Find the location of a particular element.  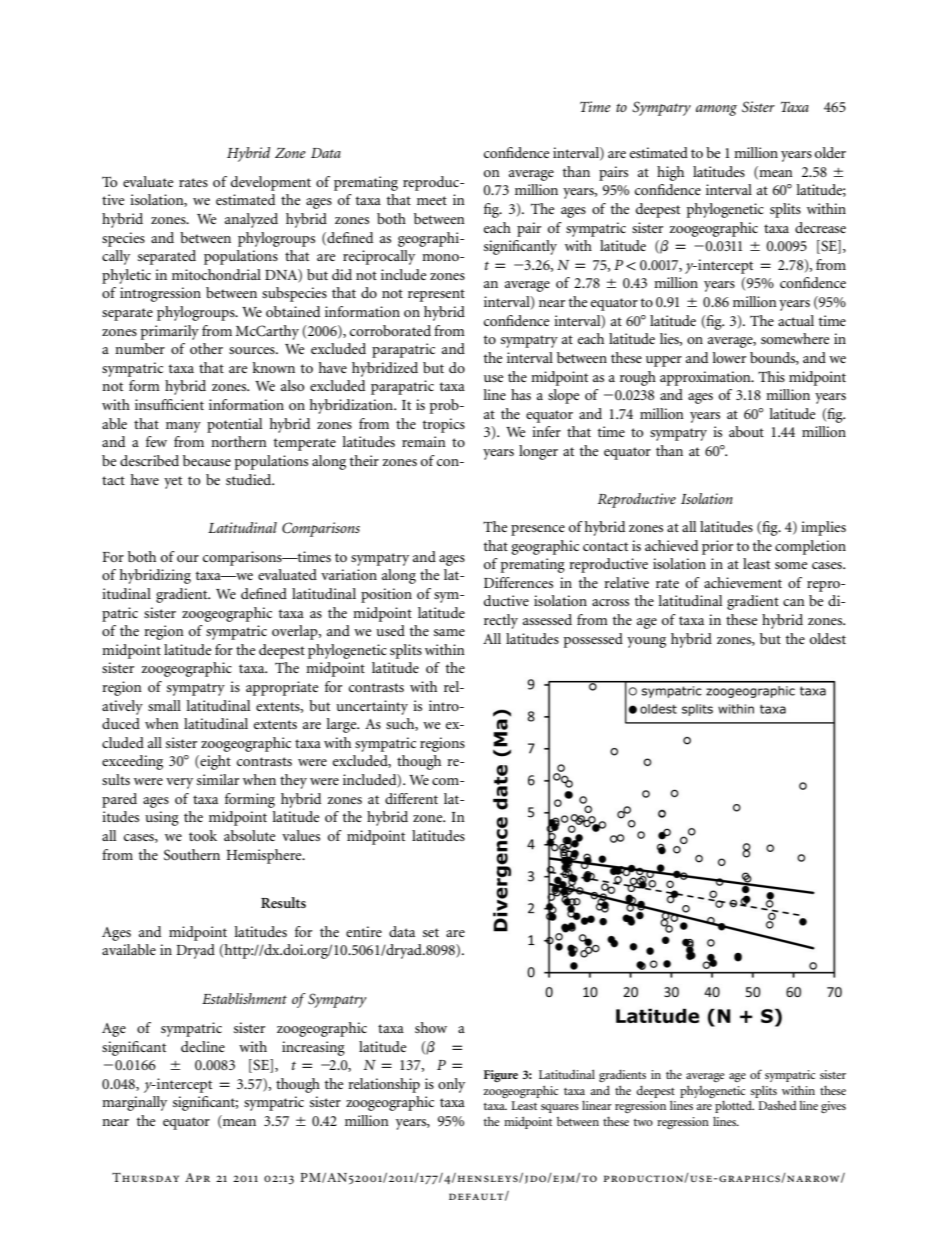

Apr is located at coordinates (197, 1177).
